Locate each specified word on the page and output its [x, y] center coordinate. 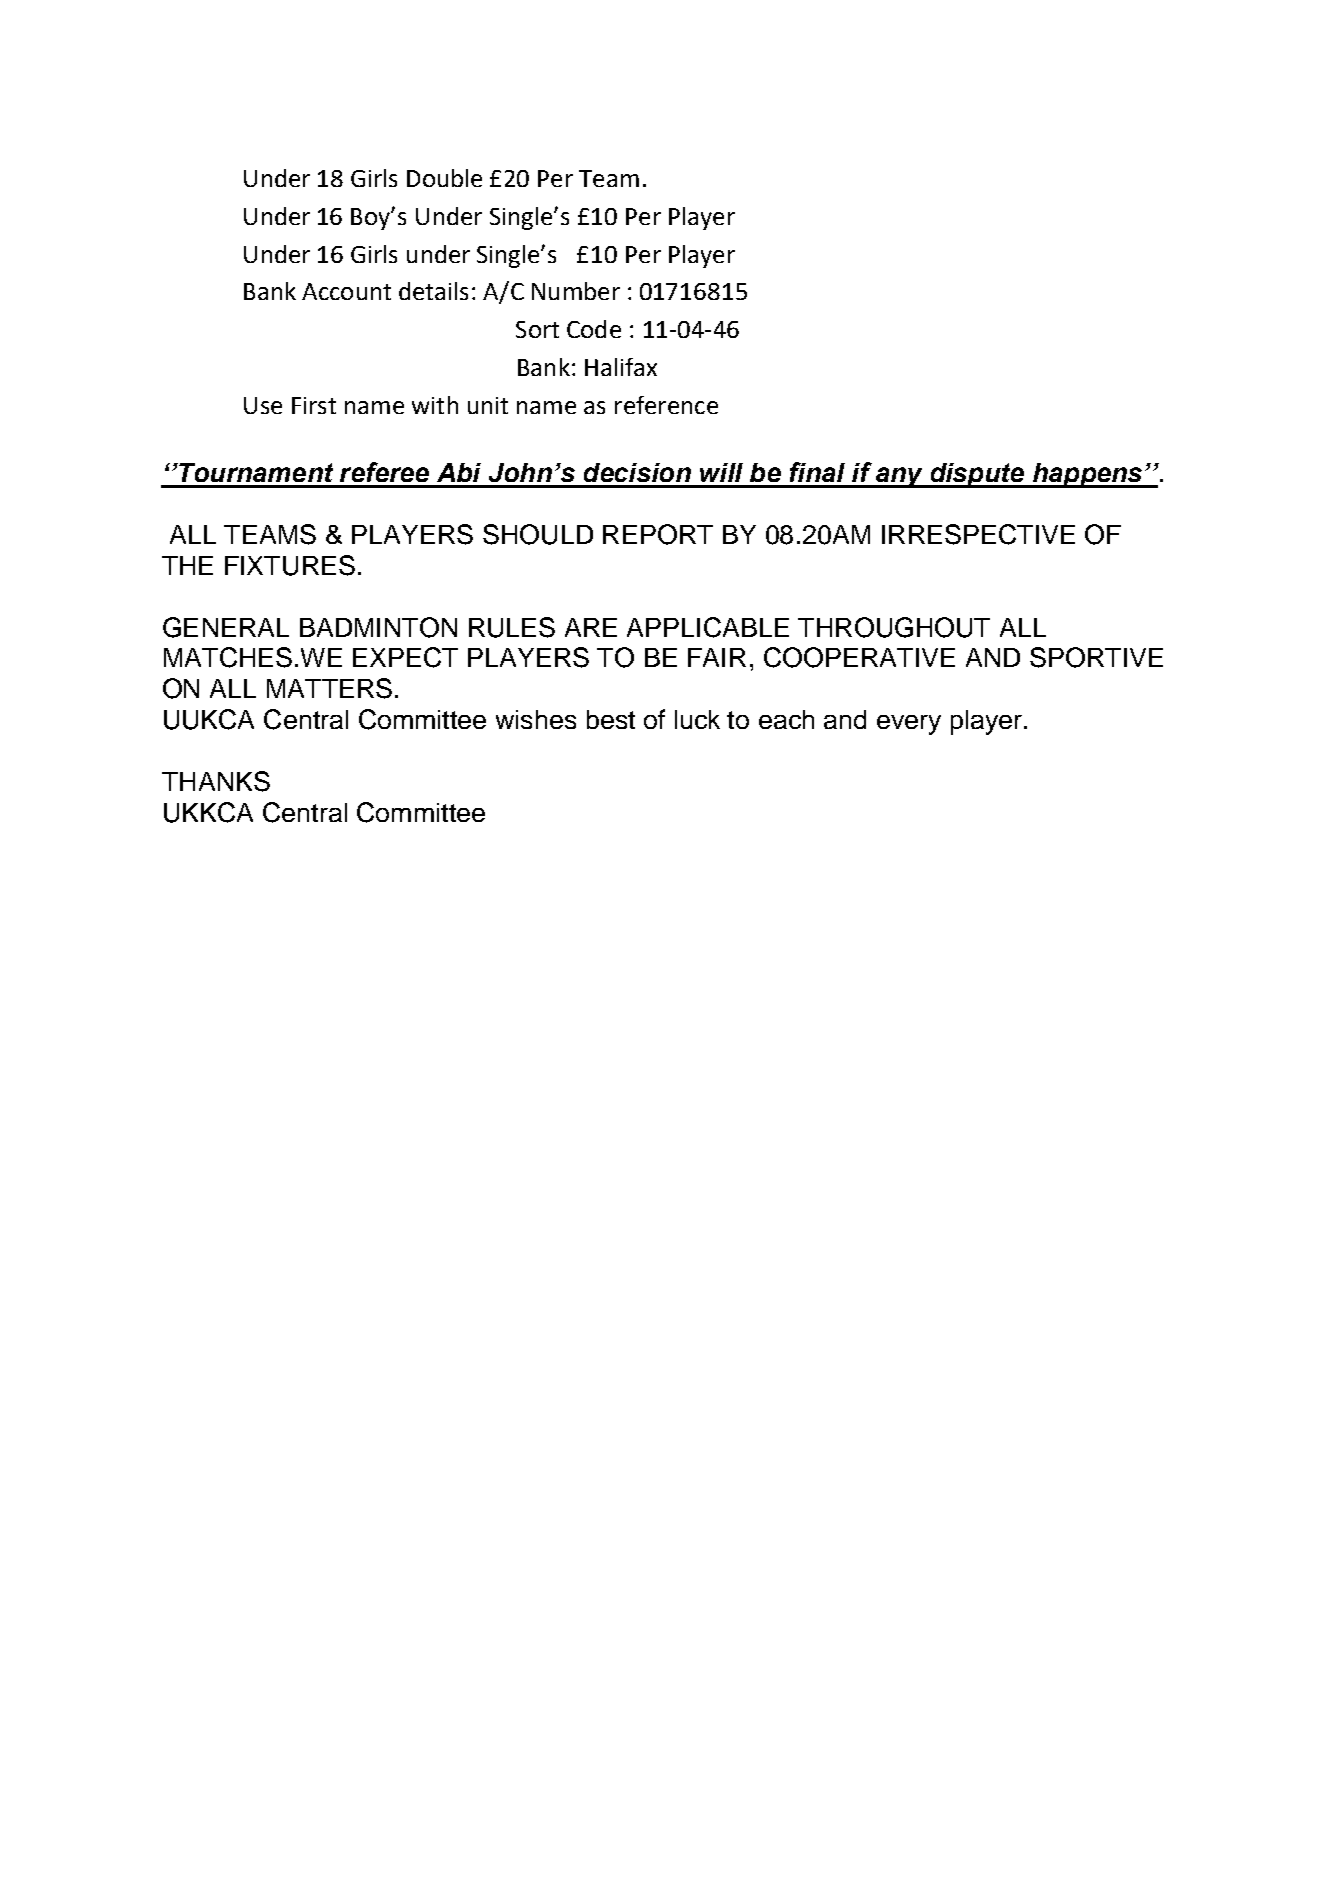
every [909, 725]
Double [444, 178]
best [611, 719]
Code [594, 329]
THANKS [216, 781]
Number [576, 291]
